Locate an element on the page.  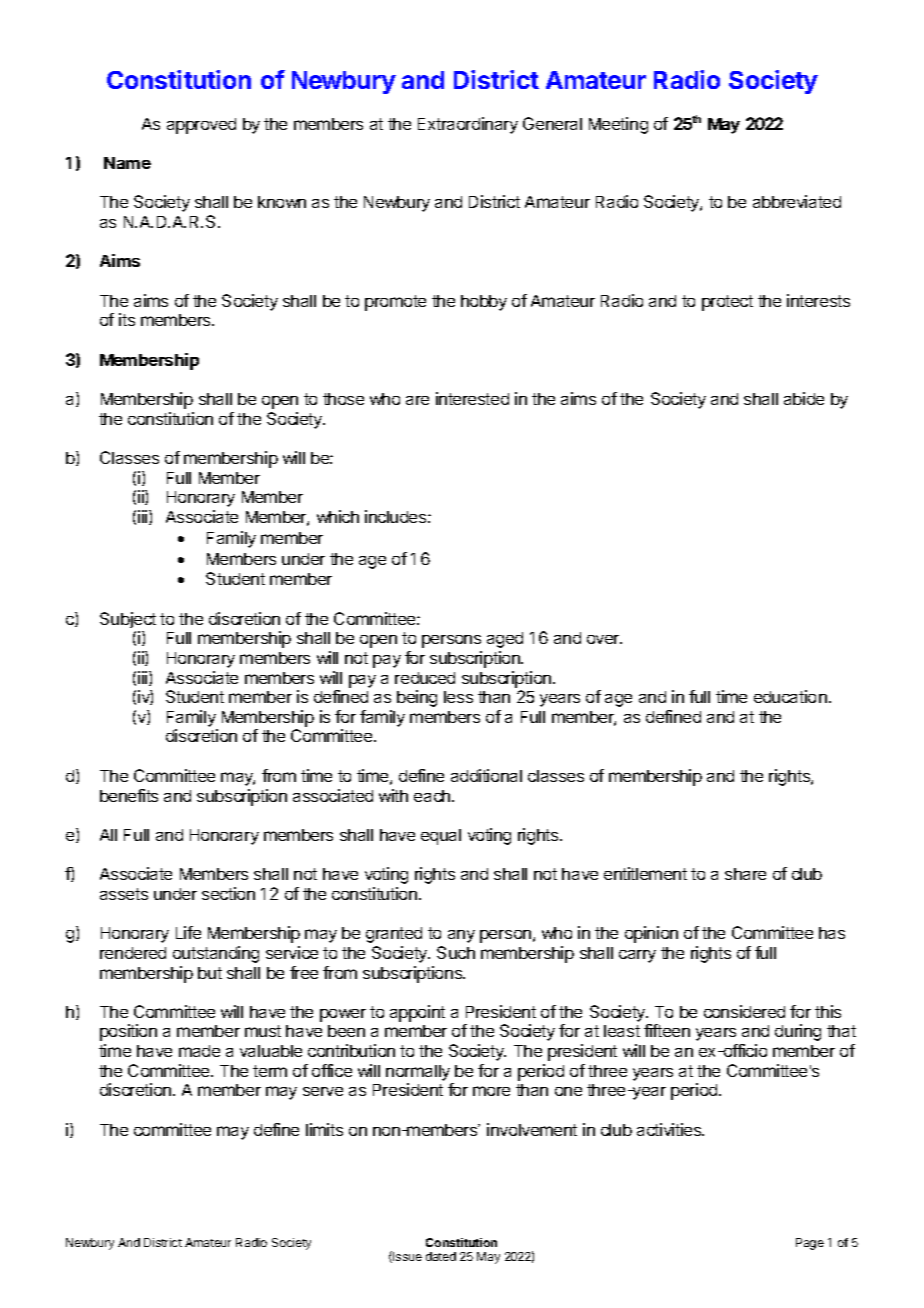
approved is located at coordinates (201, 126).
